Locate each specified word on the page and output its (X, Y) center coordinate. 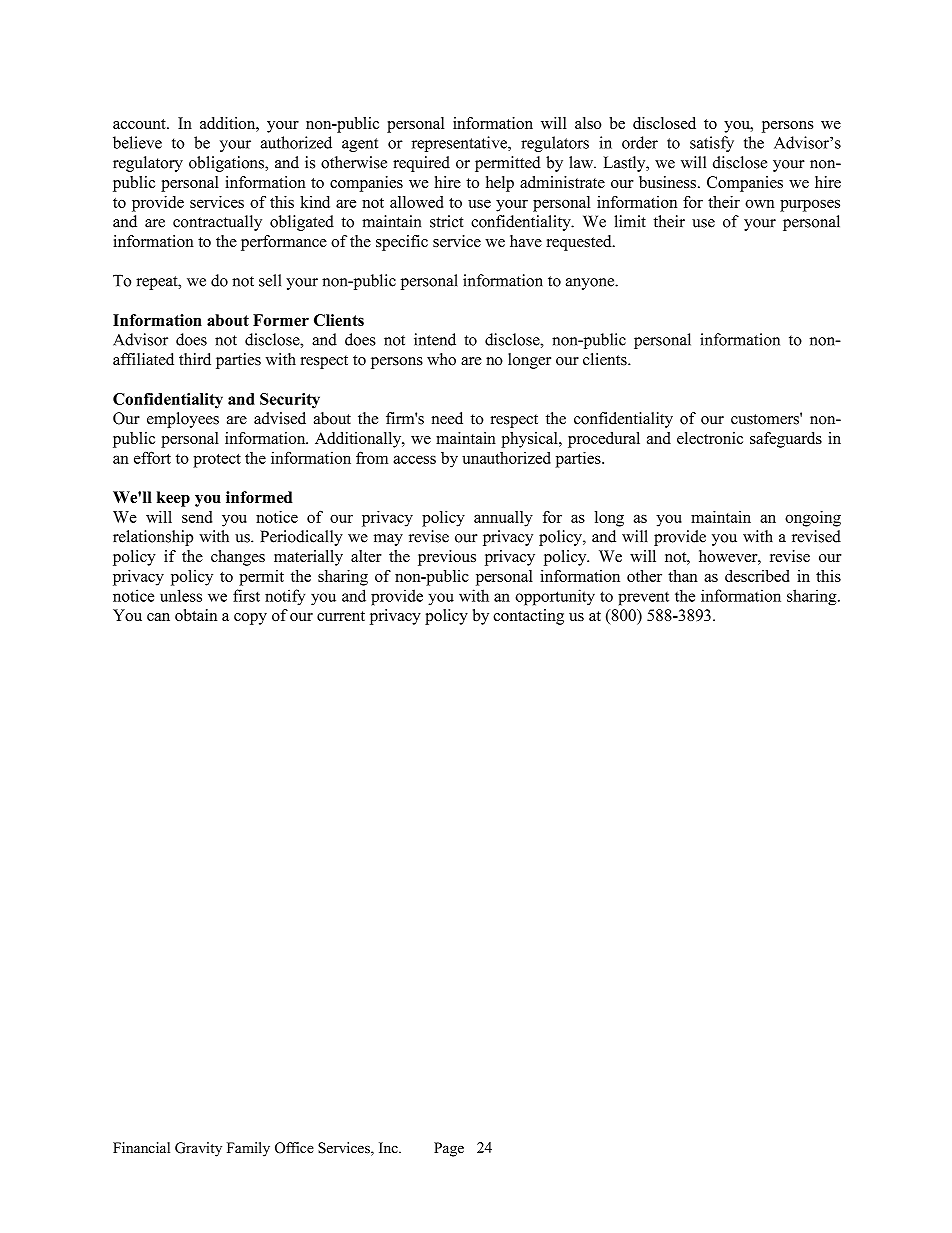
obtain (196, 615)
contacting (528, 617)
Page (449, 1149)
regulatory (148, 164)
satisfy (712, 144)
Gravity (198, 1149)
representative (460, 144)
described (757, 576)
